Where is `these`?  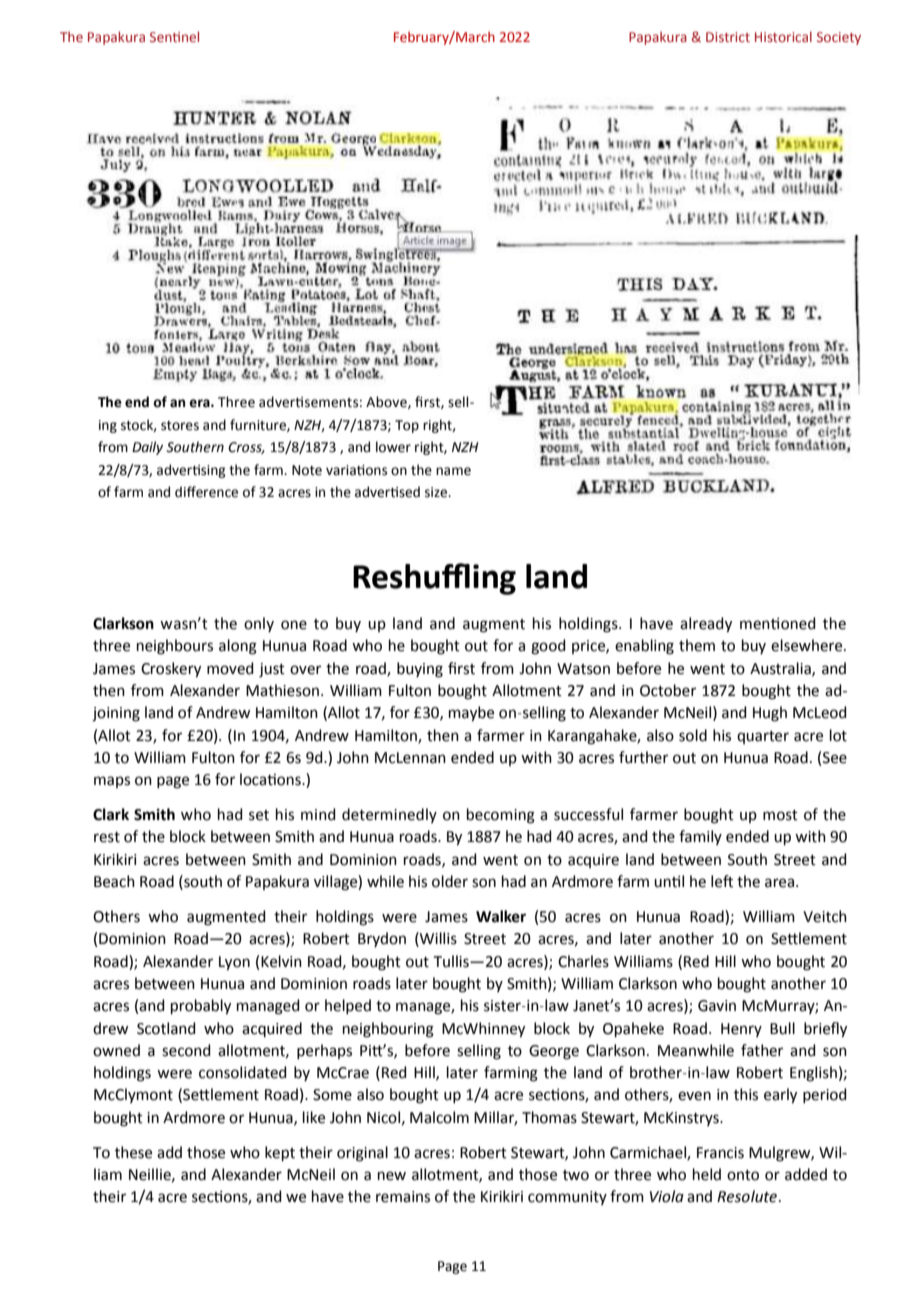
these is located at coordinates (133, 1152).
